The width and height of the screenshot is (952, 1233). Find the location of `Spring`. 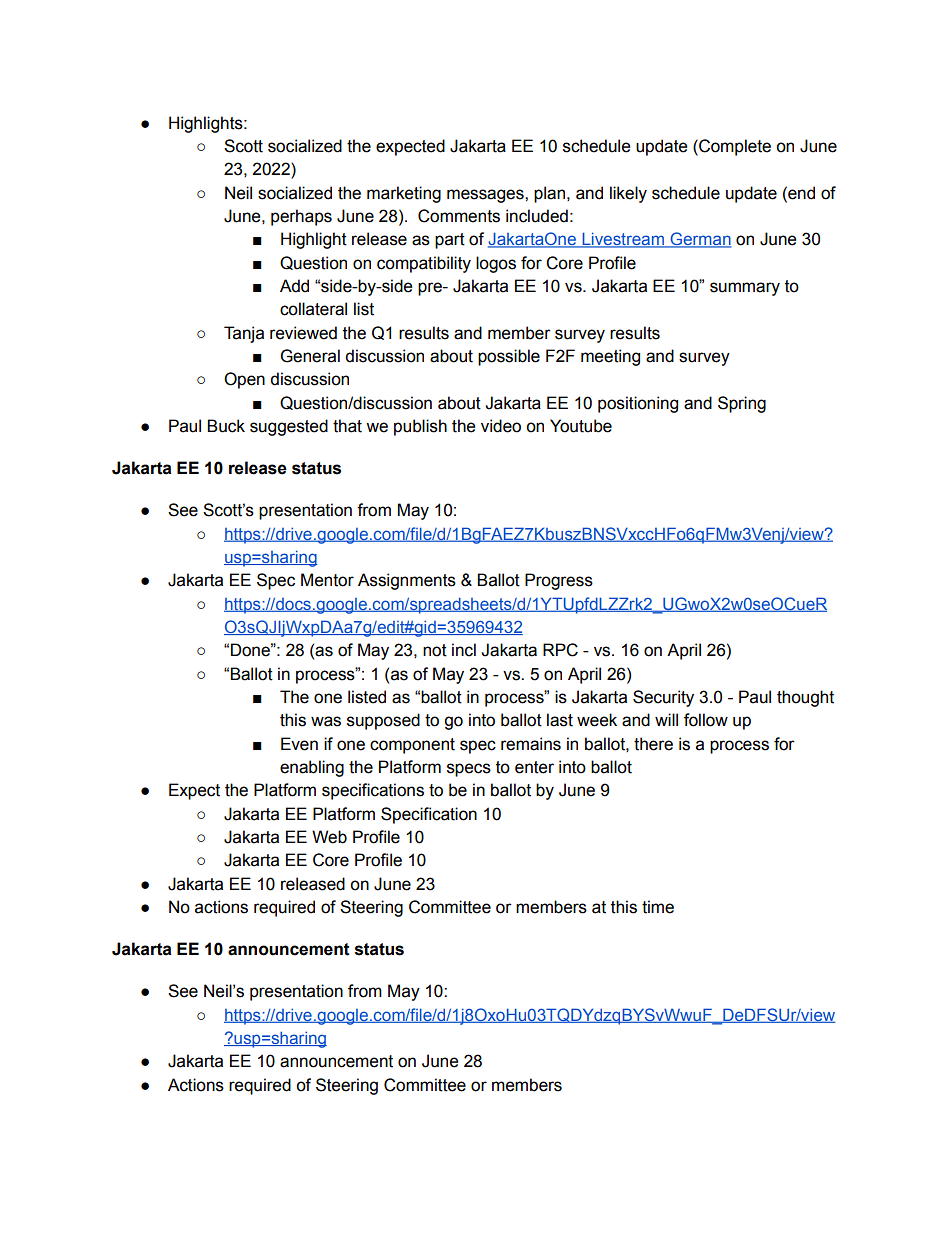

Spring is located at coordinates (742, 404).
